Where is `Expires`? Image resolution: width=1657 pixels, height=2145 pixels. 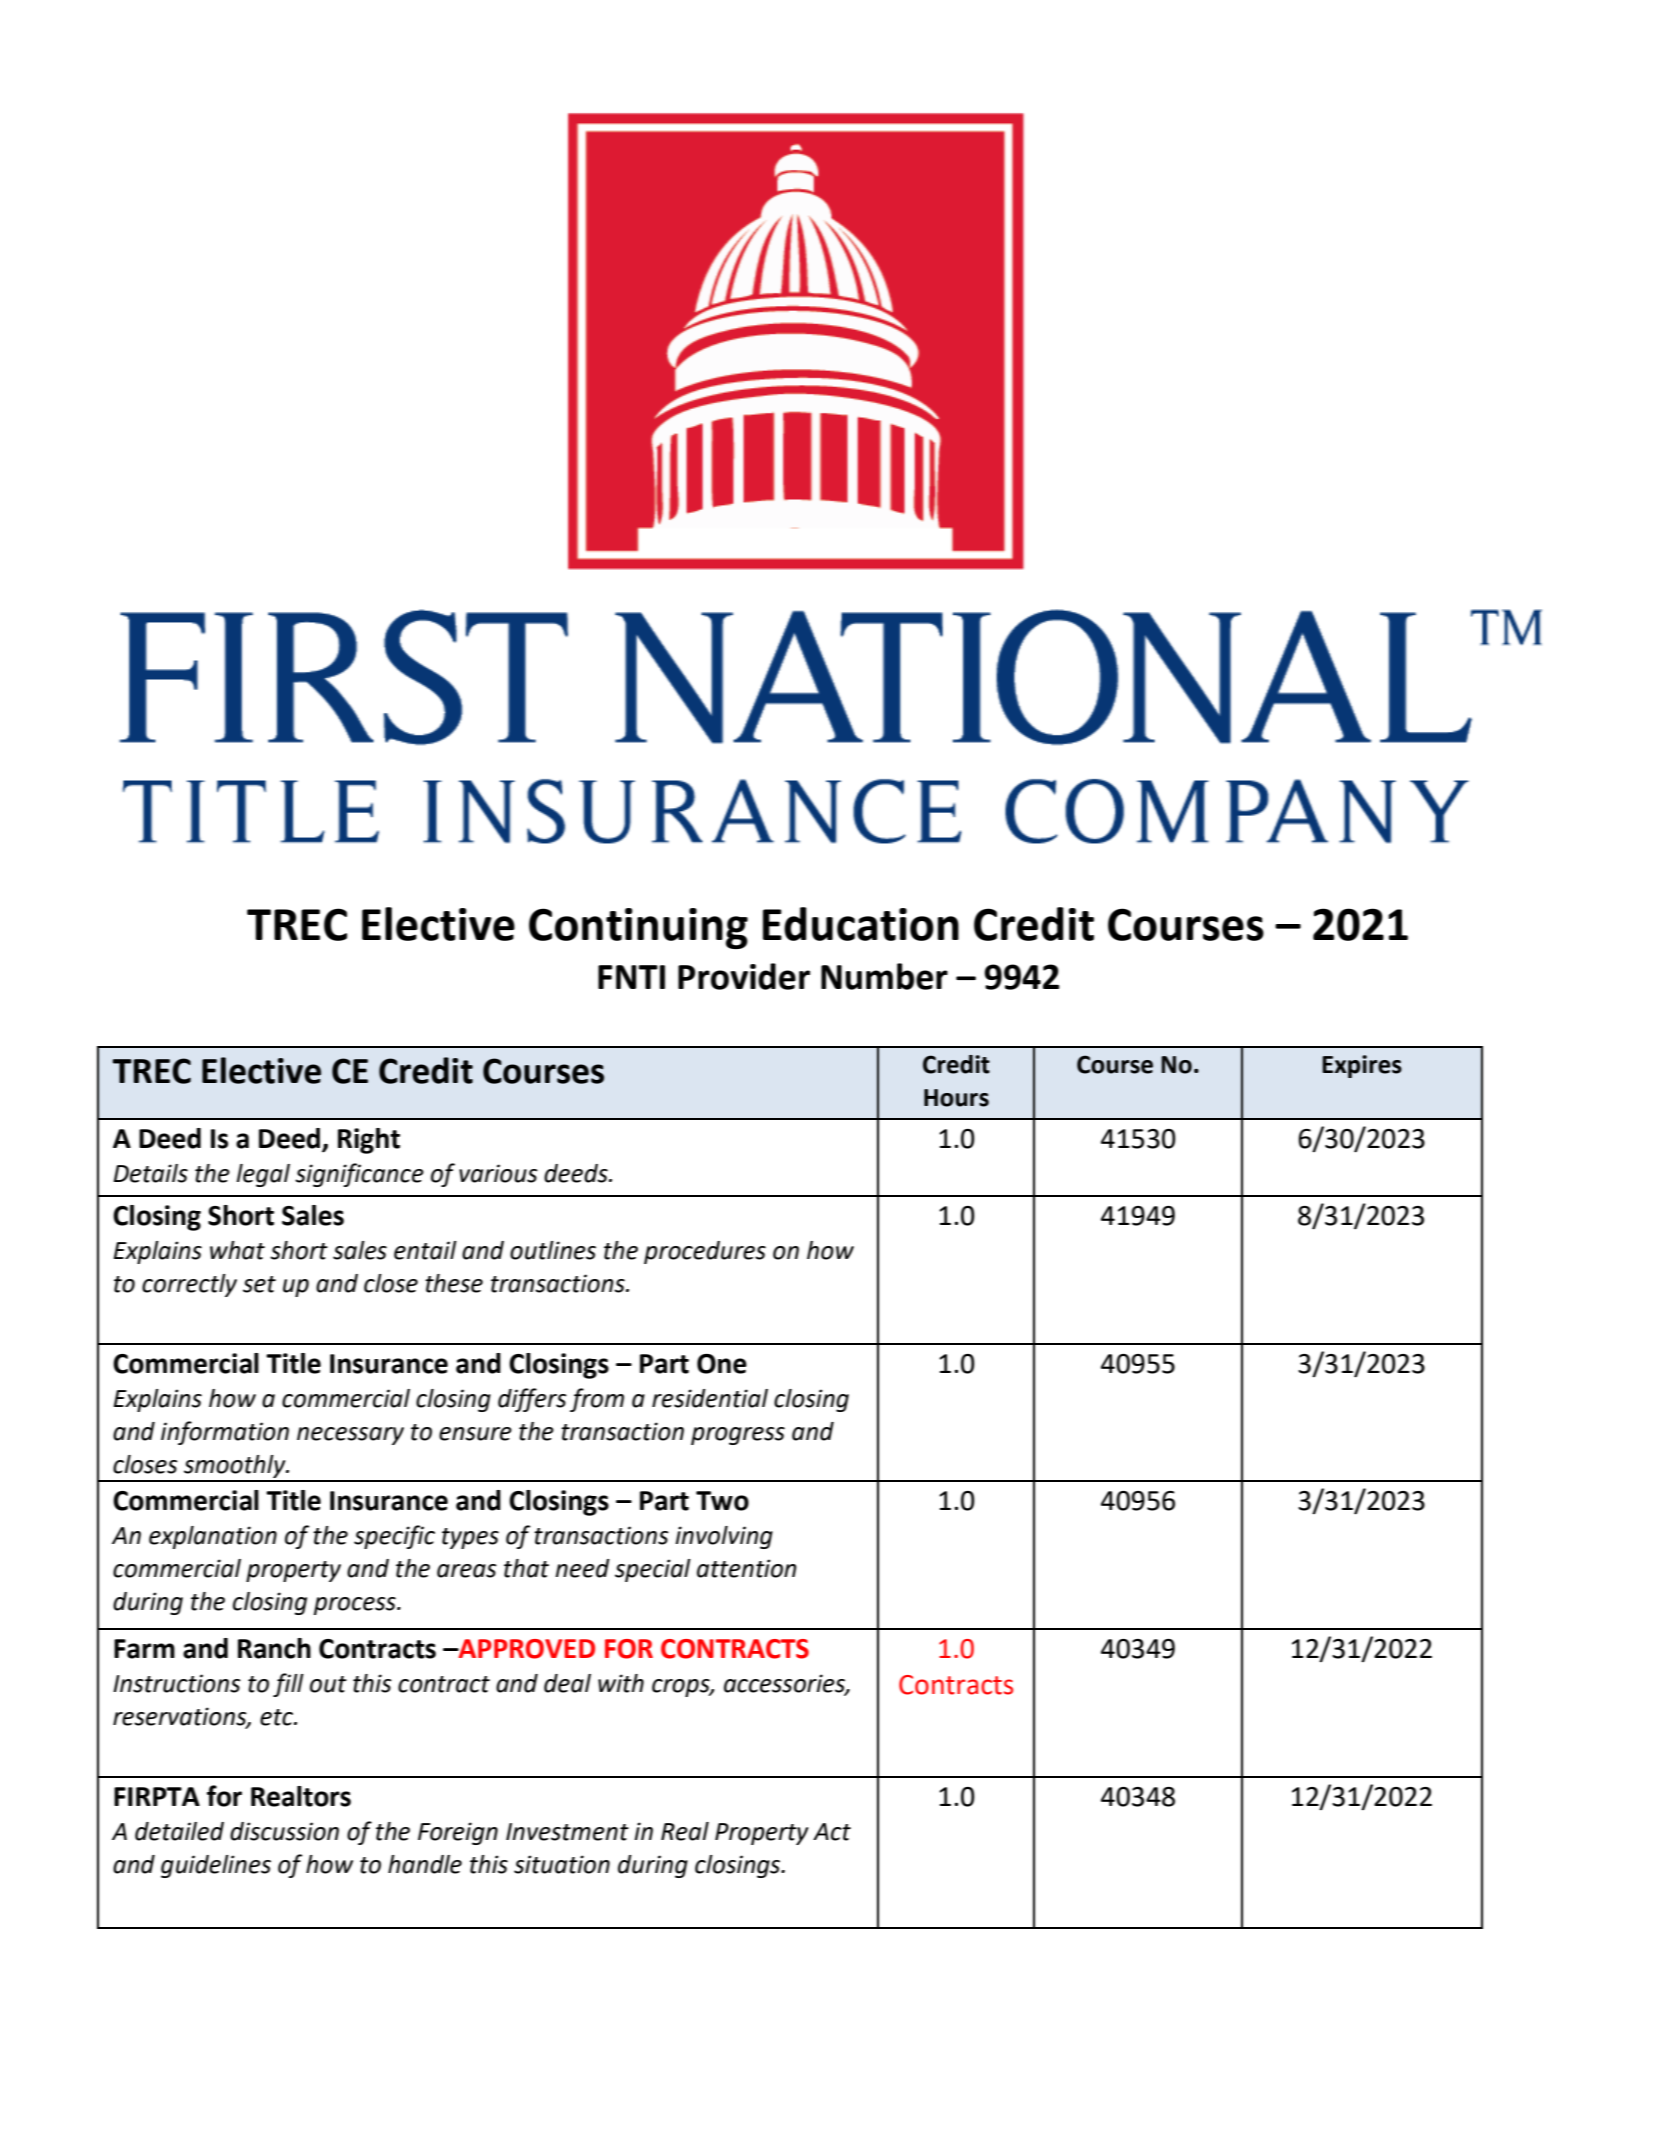 Expires is located at coordinates (1362, 1066).
